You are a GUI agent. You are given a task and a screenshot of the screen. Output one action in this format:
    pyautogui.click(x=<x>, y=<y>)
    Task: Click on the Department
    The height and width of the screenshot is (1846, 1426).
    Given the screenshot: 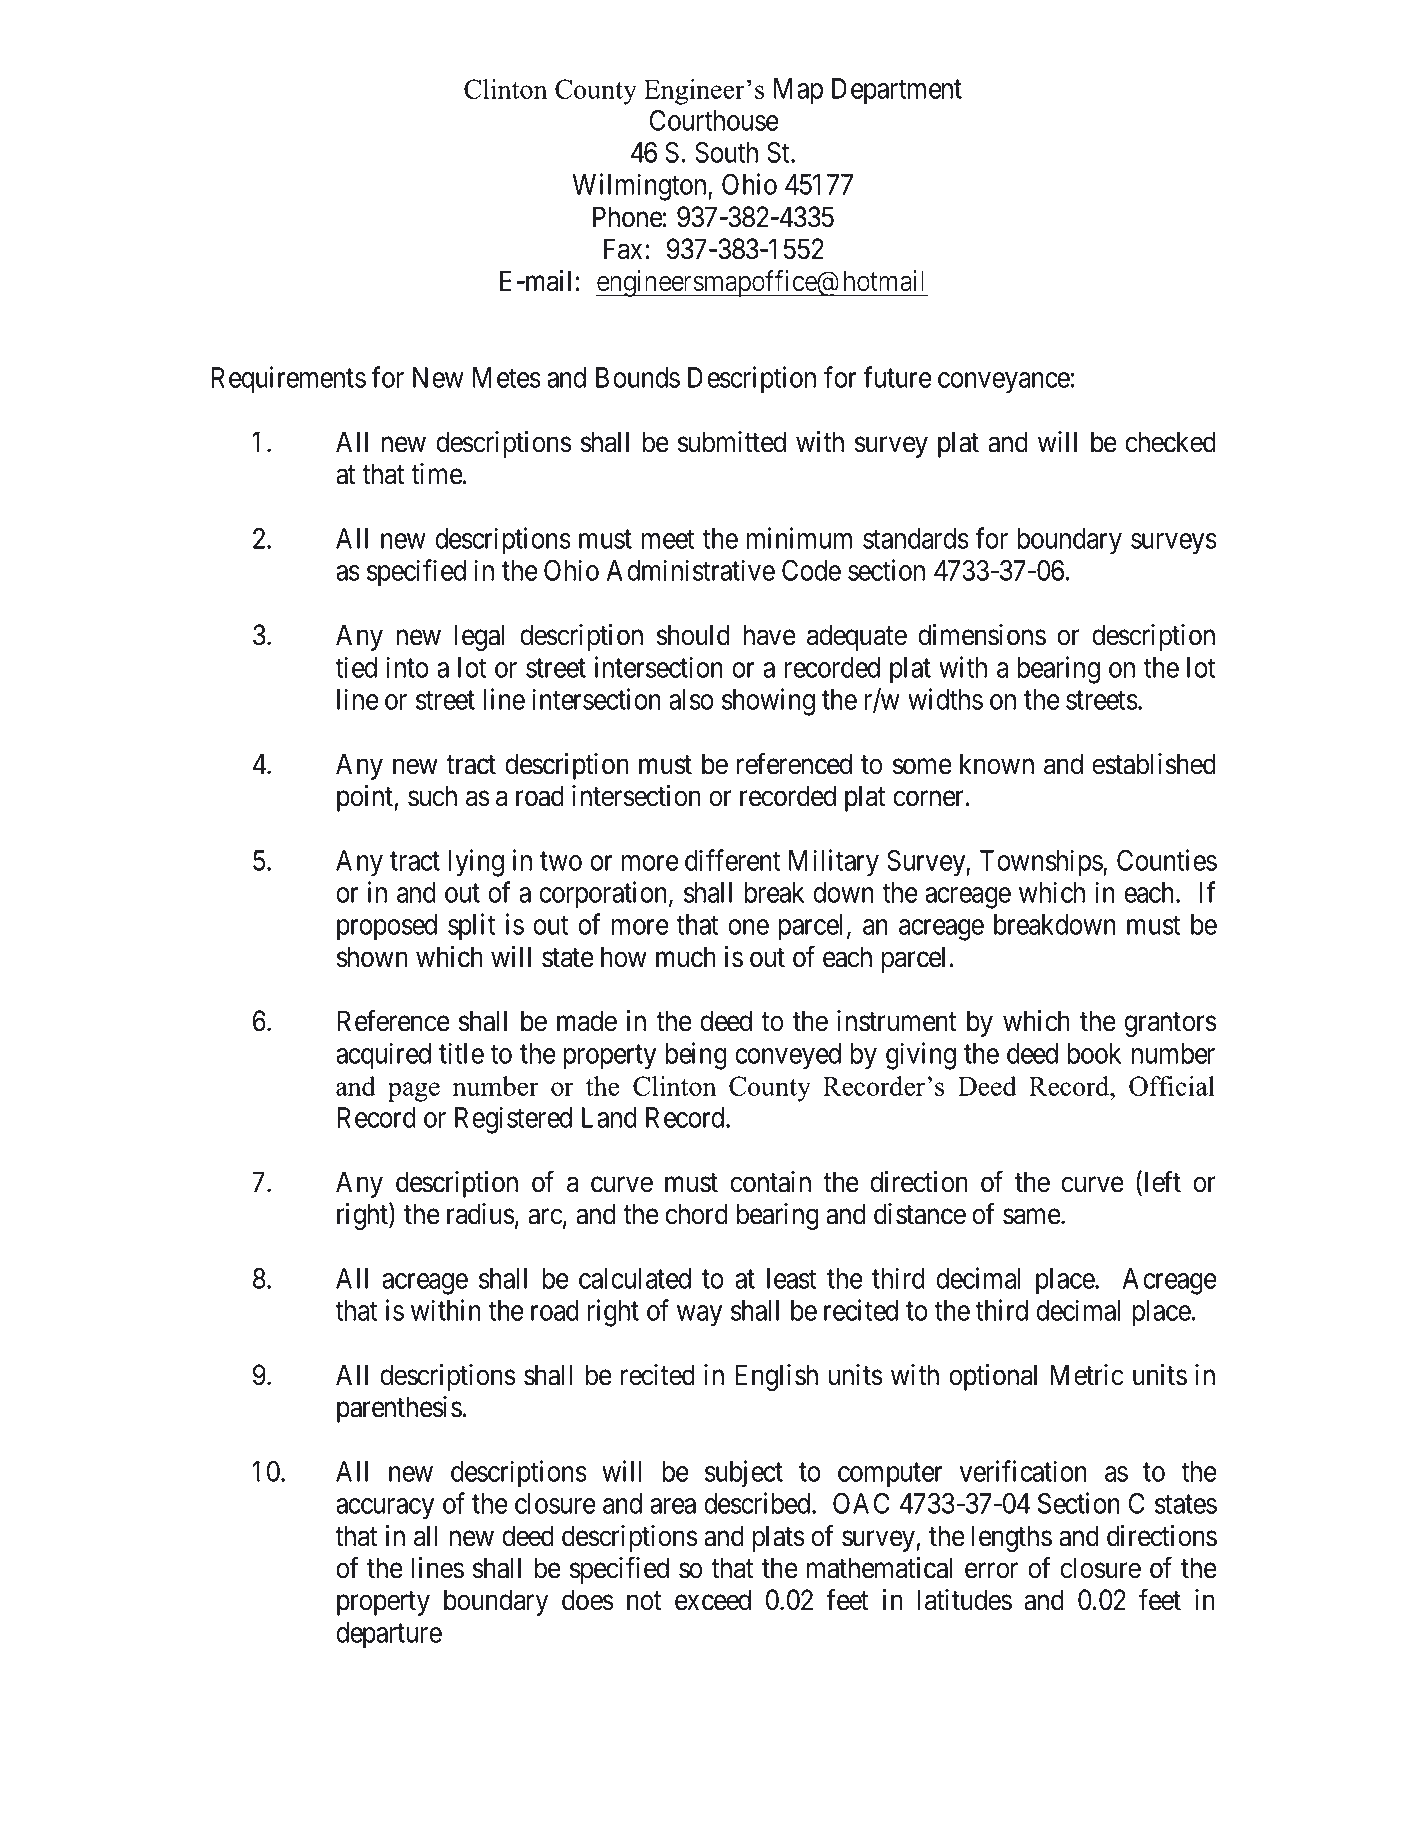 What is the action you would take?
    pyautogui.click(x=897, y=91)
